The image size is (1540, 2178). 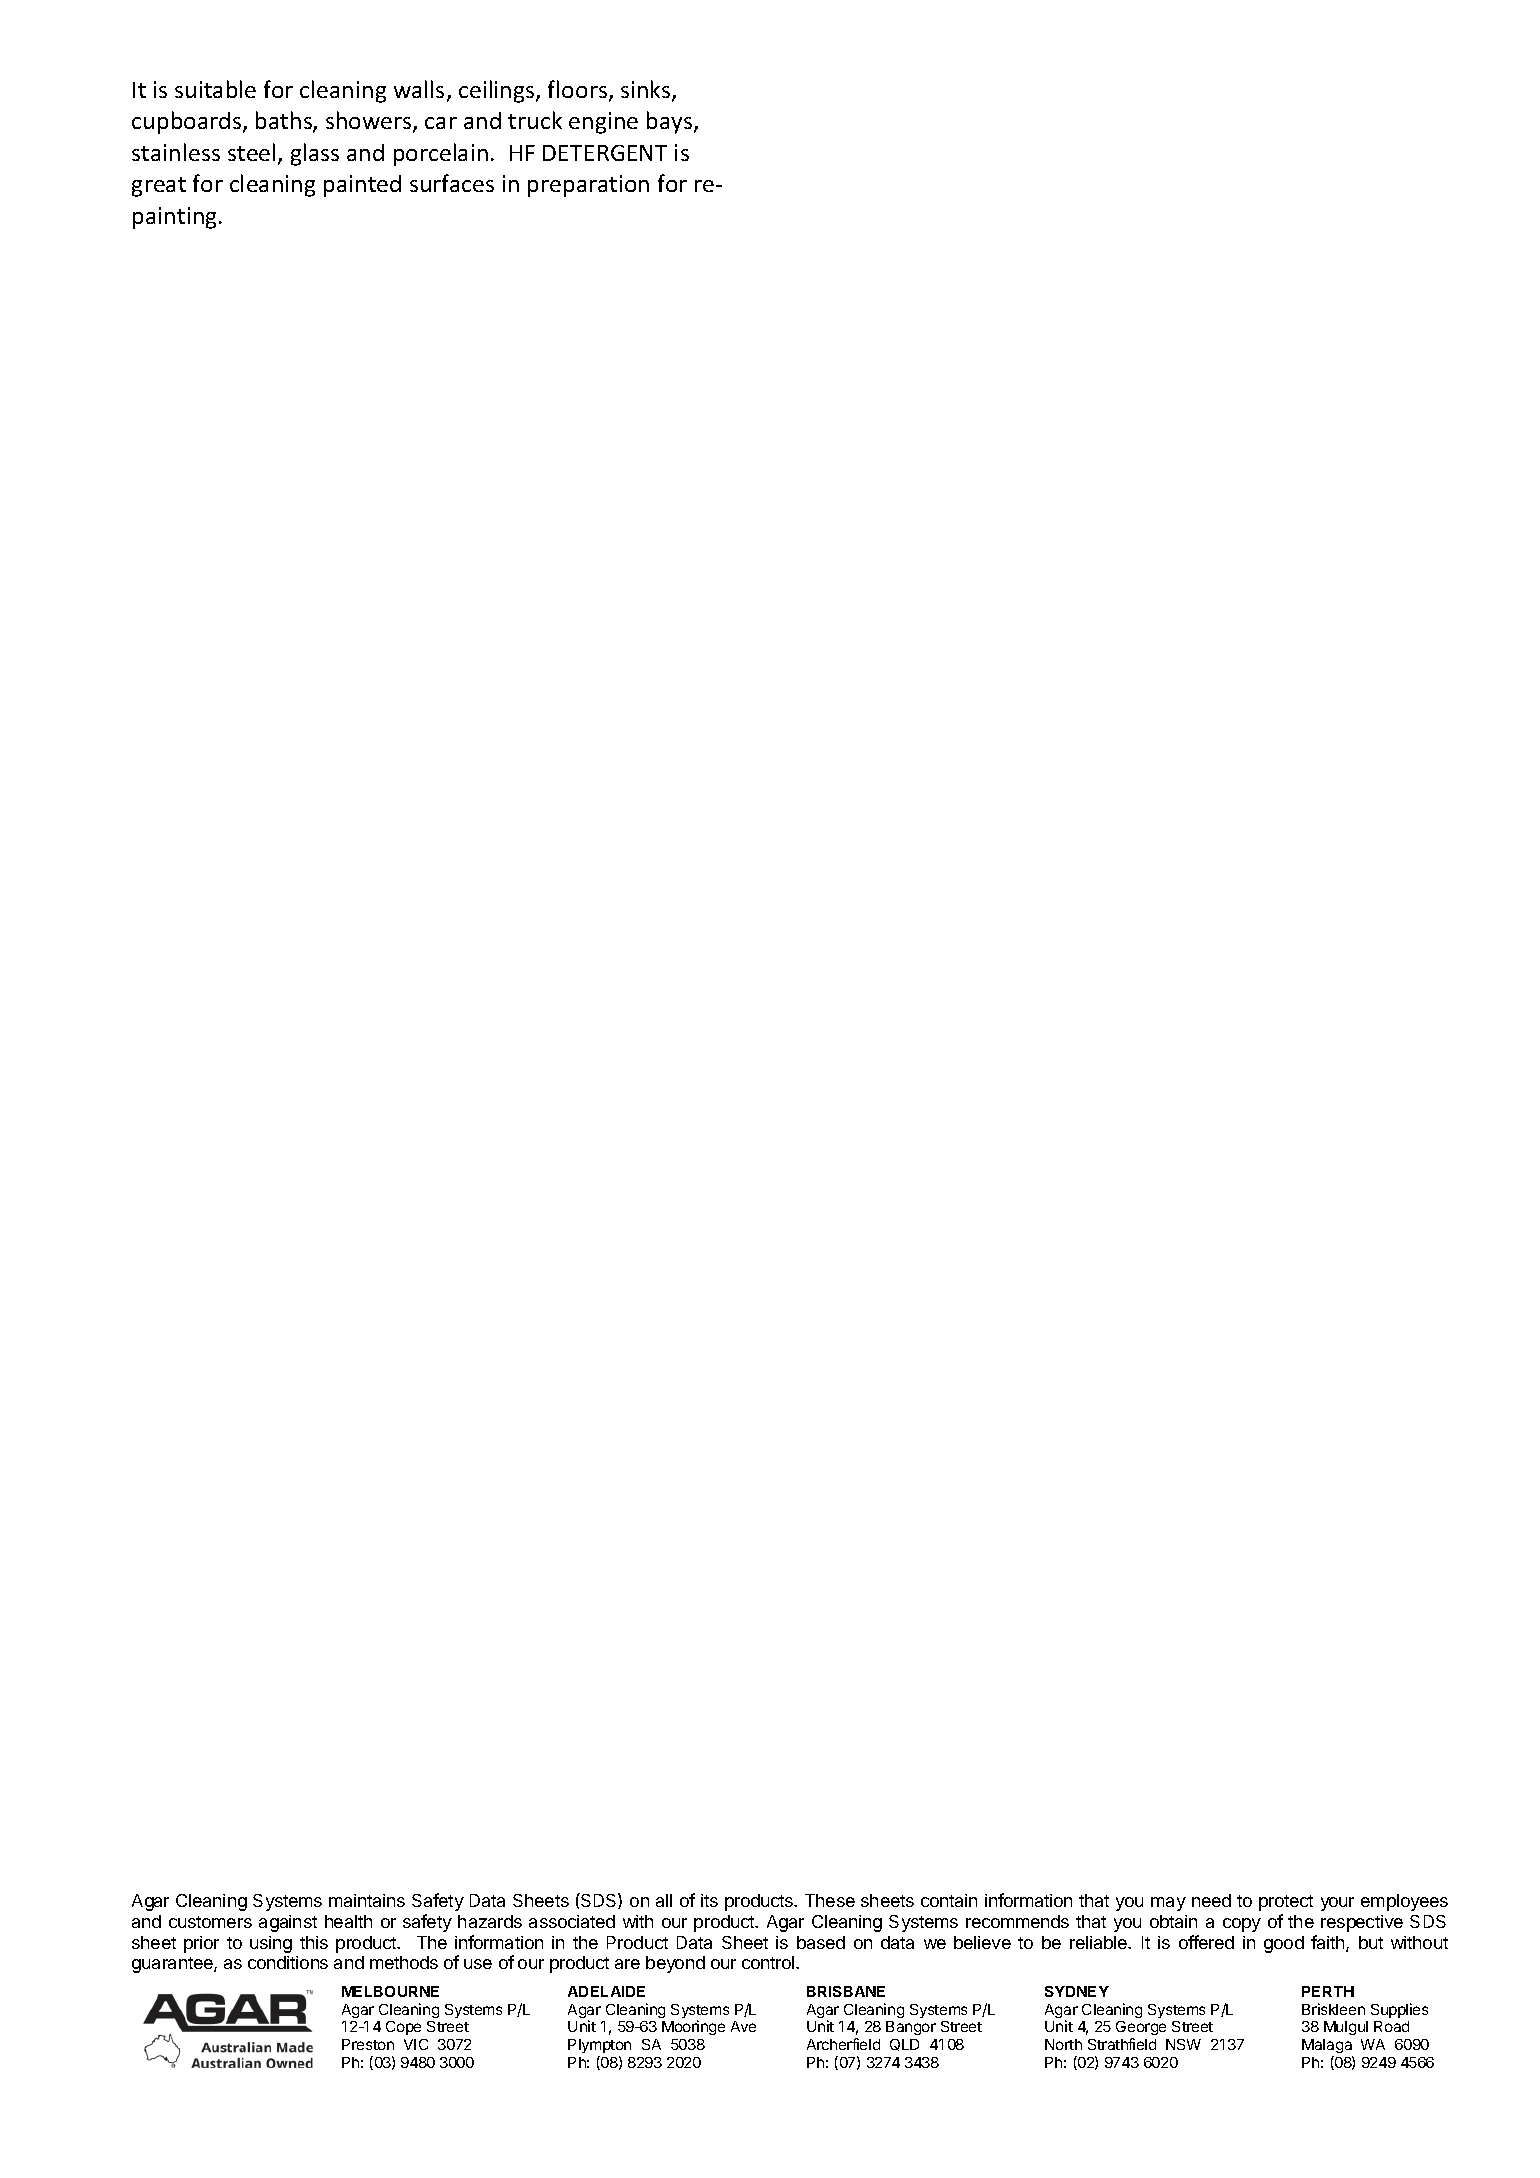 I want to click on maintains, so click(x=367, y=1900).
